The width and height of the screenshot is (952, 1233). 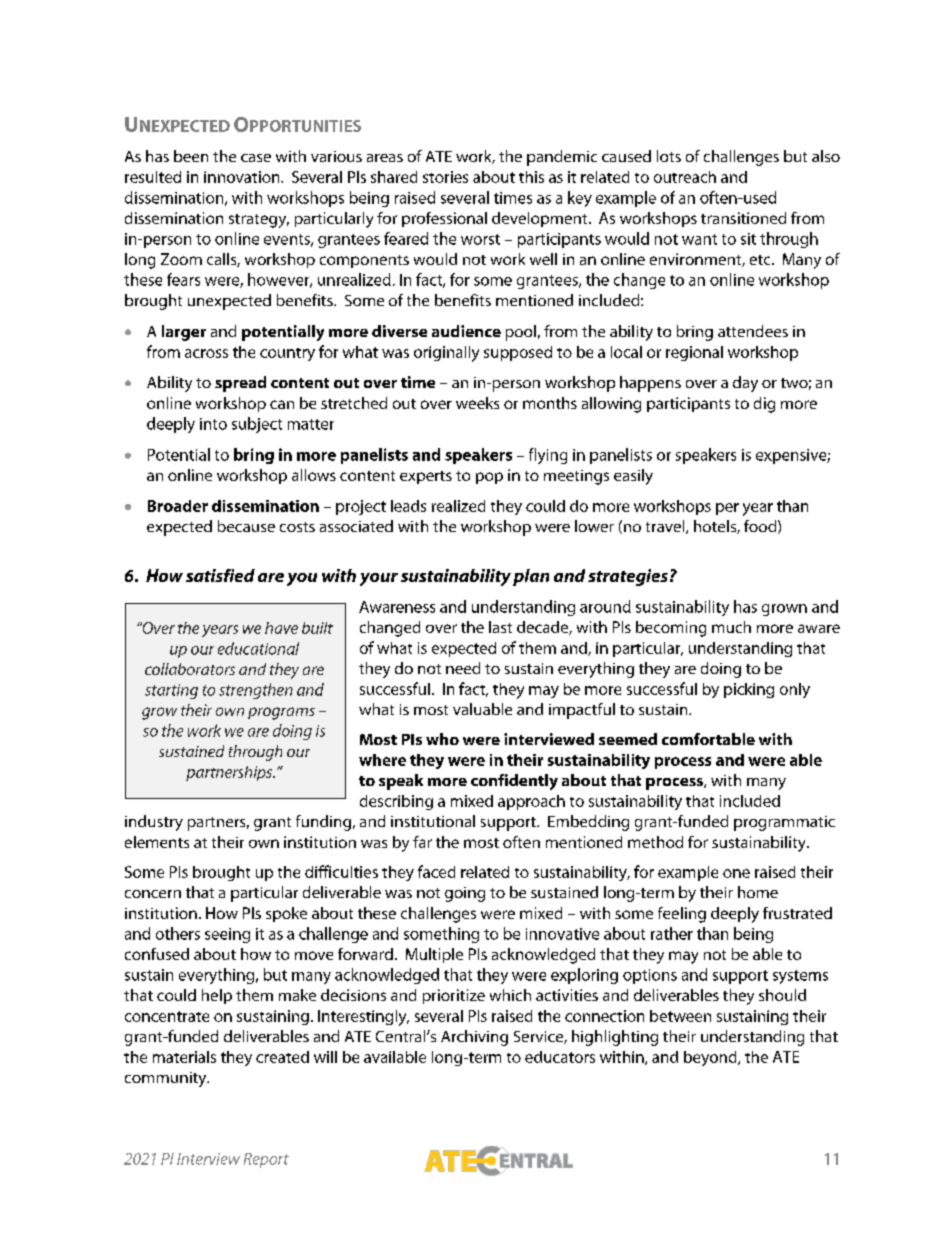 I want to click on beyond, so click(x=711, y=1058).
